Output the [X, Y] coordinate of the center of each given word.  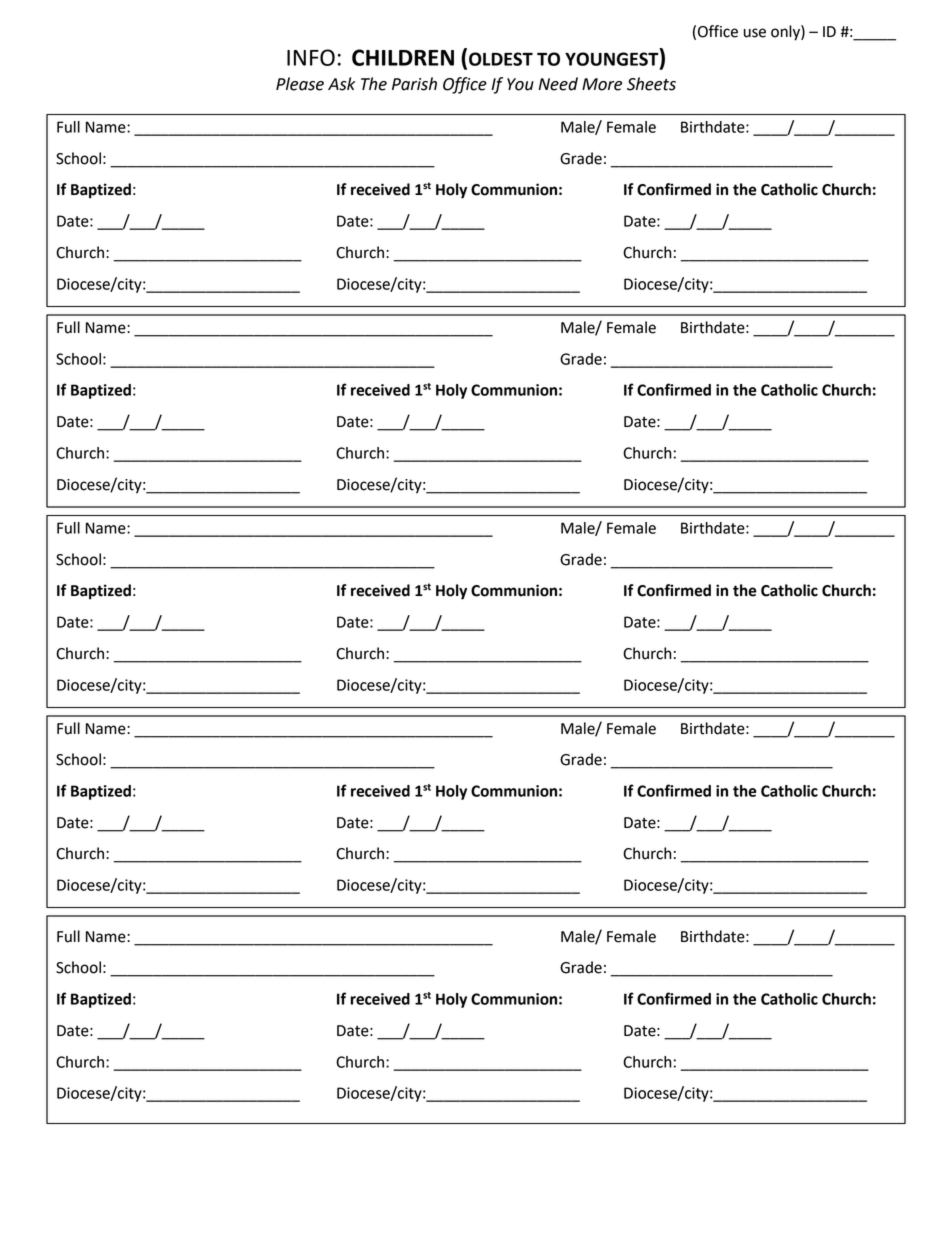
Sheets [651, 84]
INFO [311, 57]
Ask [341, 84]
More [602, 84]
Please [300, 84]
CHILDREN [403, 57]
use [755, 33]
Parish [414, 84]
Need [558, 84]
